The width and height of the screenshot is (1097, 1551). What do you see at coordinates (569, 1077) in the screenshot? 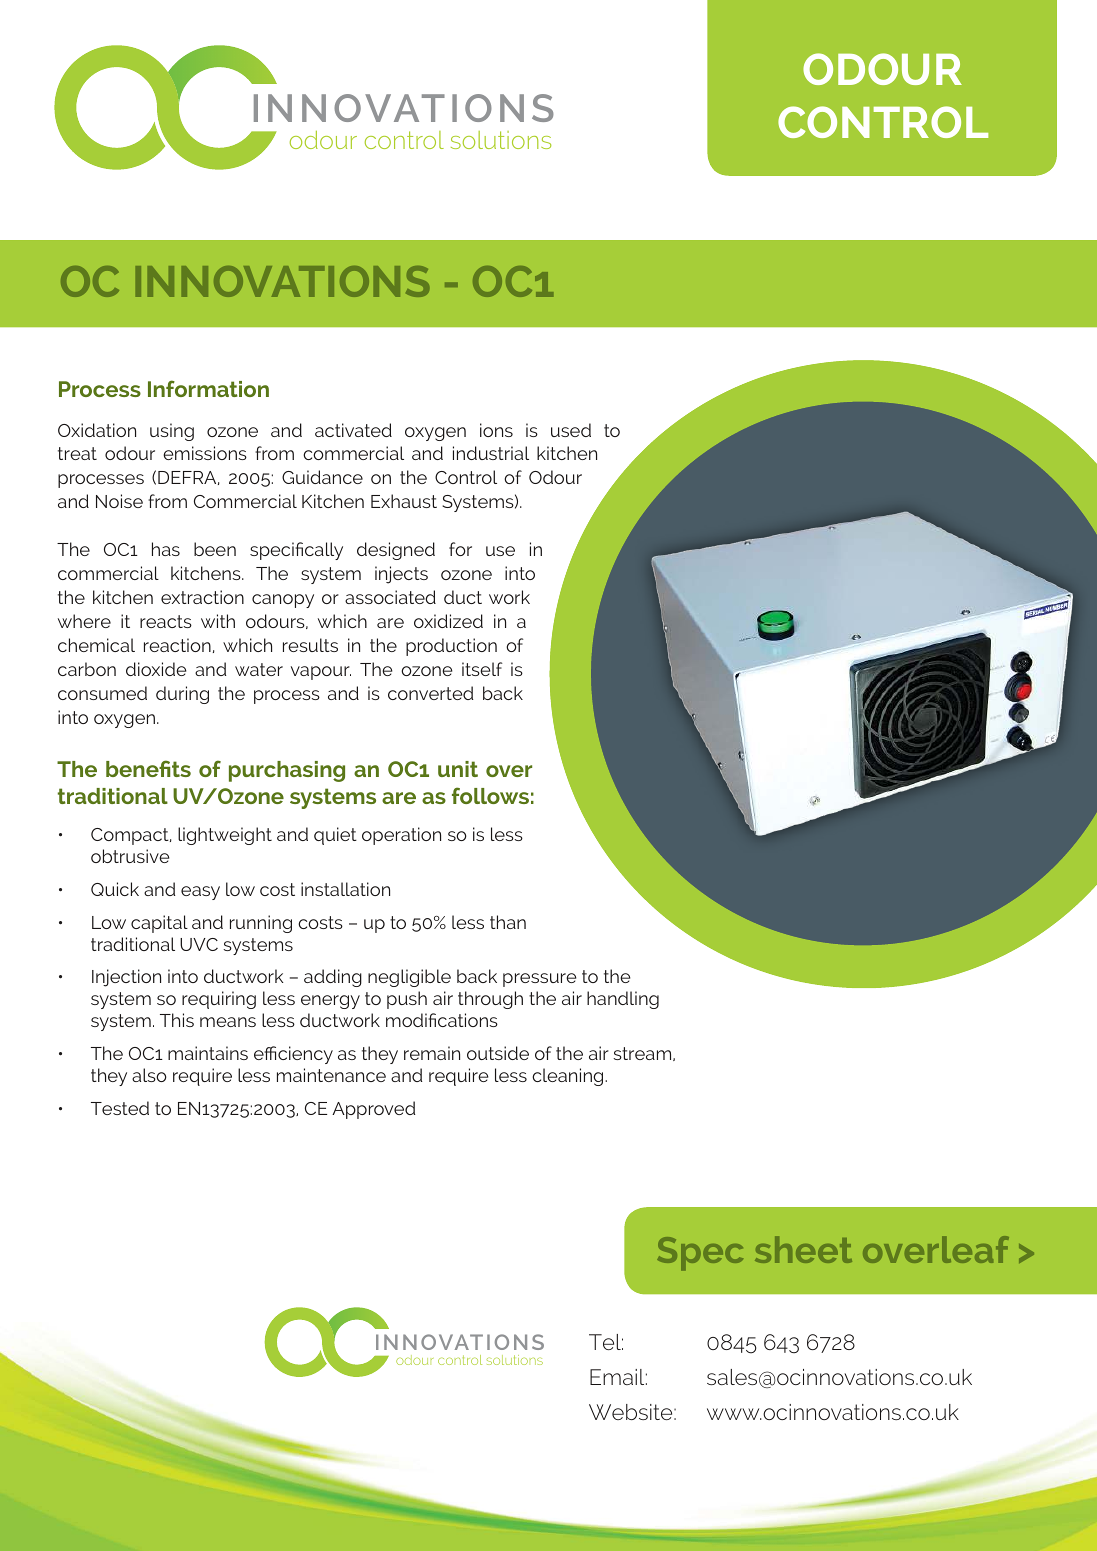
I see `cleaning` at bounding box center [569, 1077].
